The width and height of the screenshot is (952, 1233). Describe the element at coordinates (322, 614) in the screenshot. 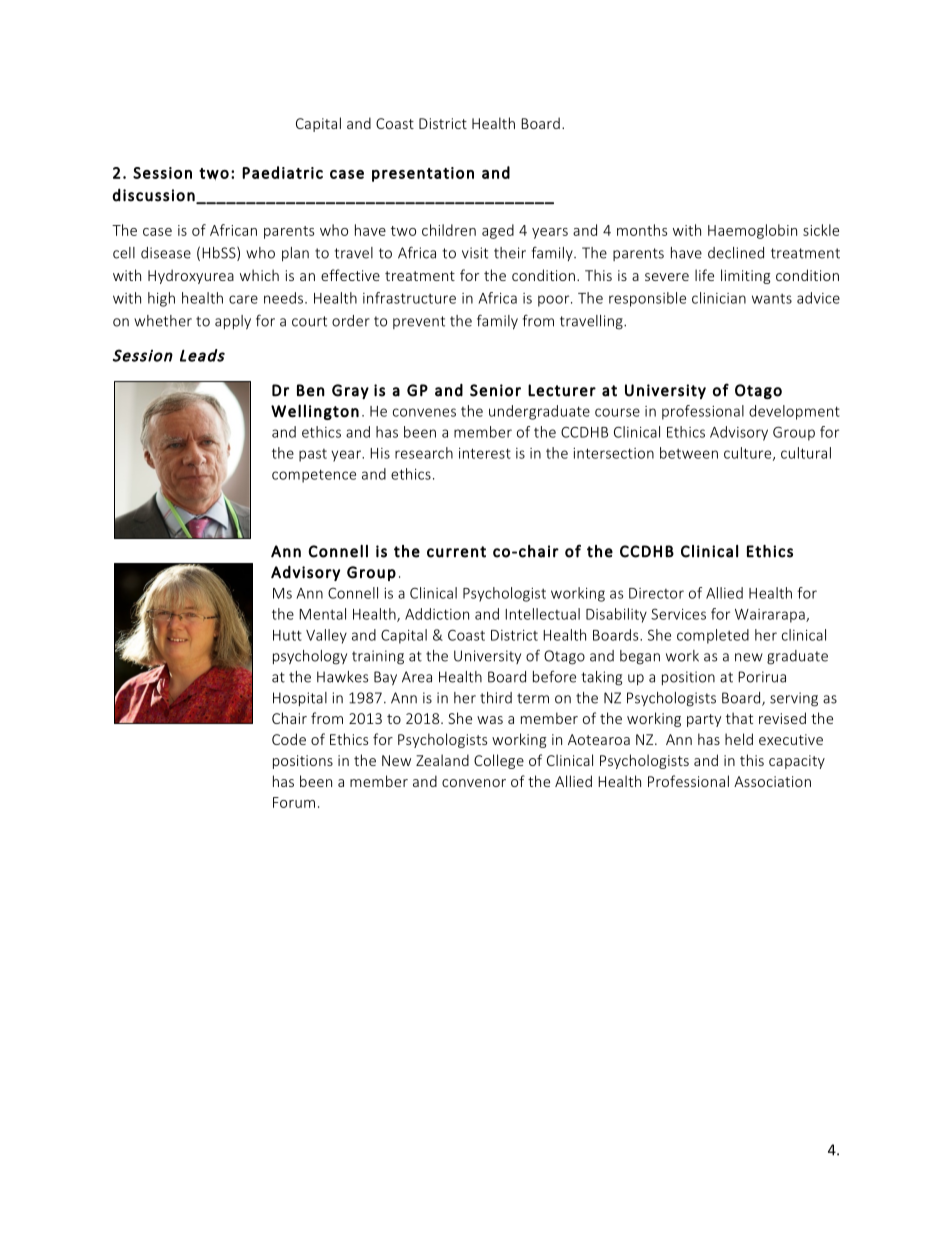

I see `Mental` at that location.
